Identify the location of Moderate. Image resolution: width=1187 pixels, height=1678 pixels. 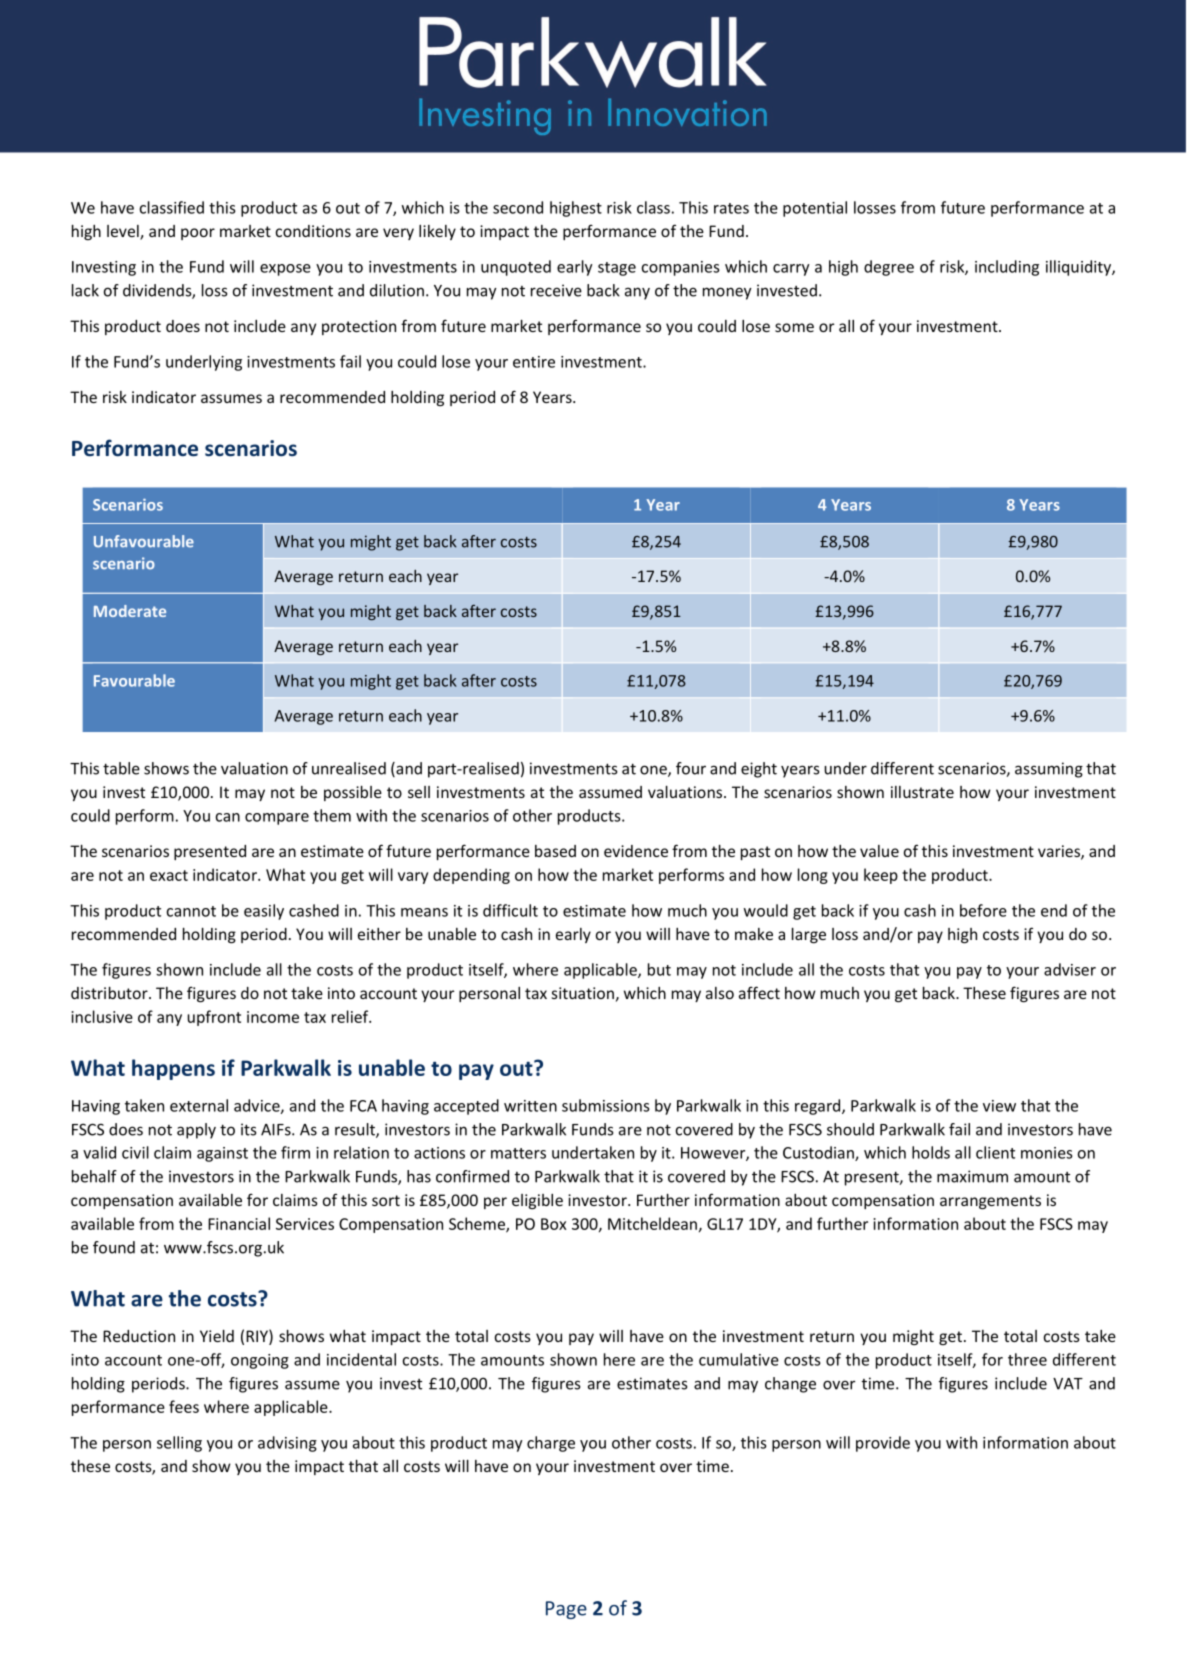
(130, 611).
